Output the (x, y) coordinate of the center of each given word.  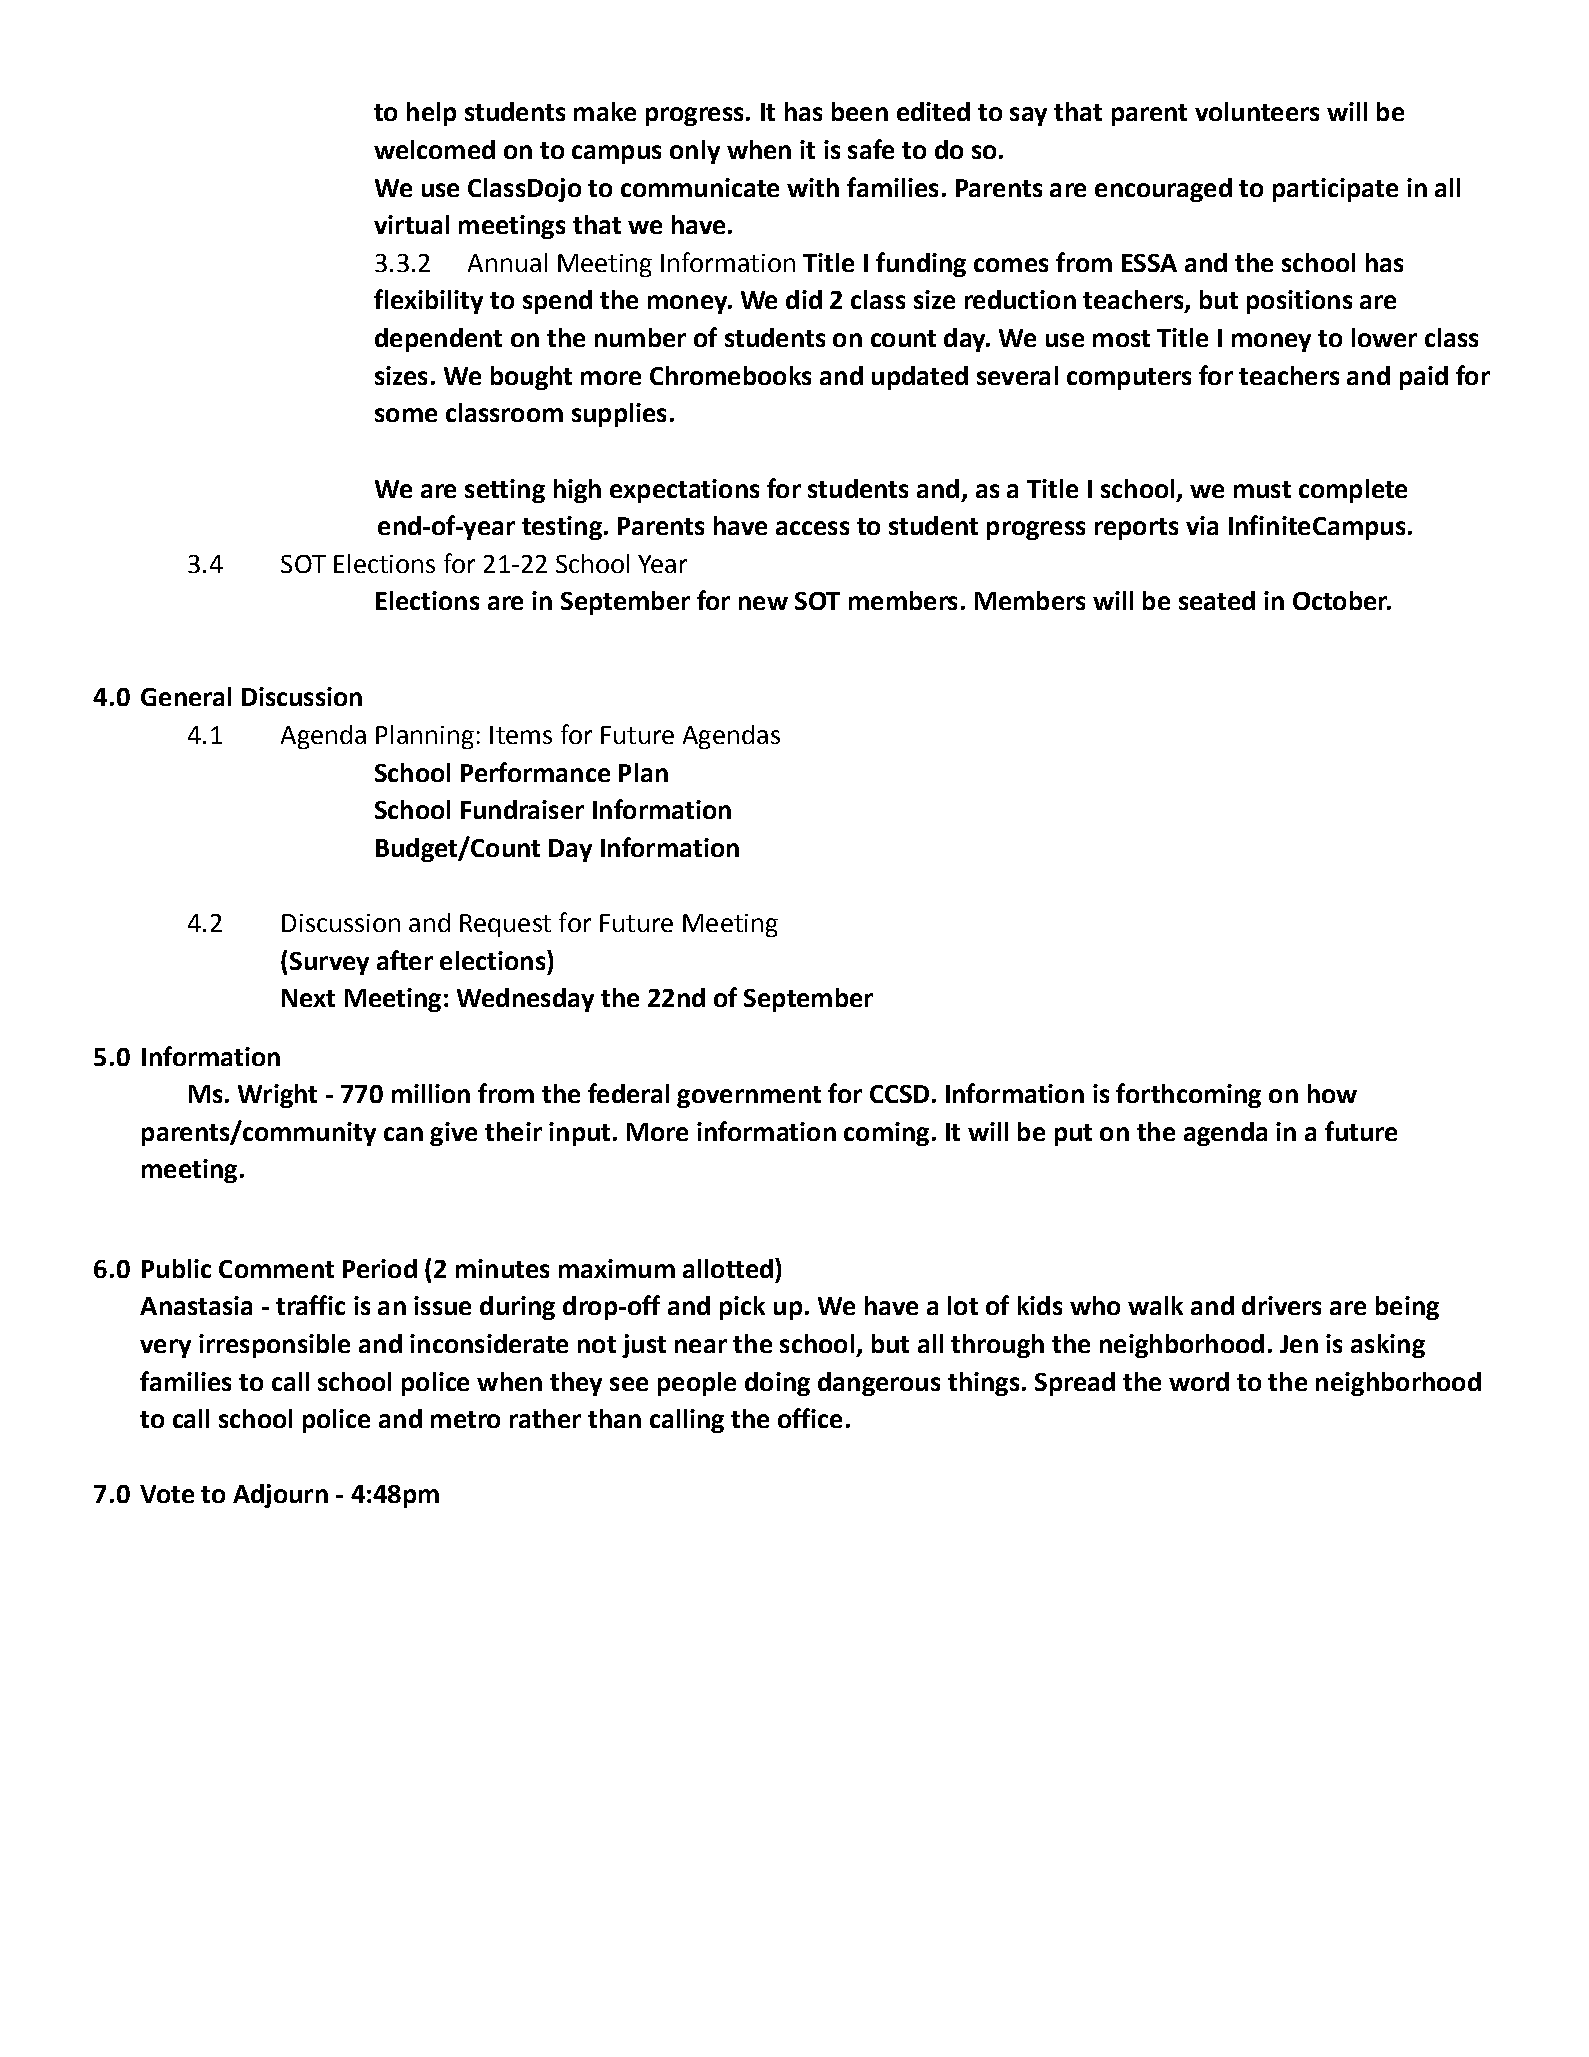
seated (1217, 600)
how (1332, 1093)
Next (308, 998)
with (813, 187)
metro (465, 1419)
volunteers (1257, 111)
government (749, 1097)
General (186, 696)
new (763, 603)
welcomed (434, 149)
